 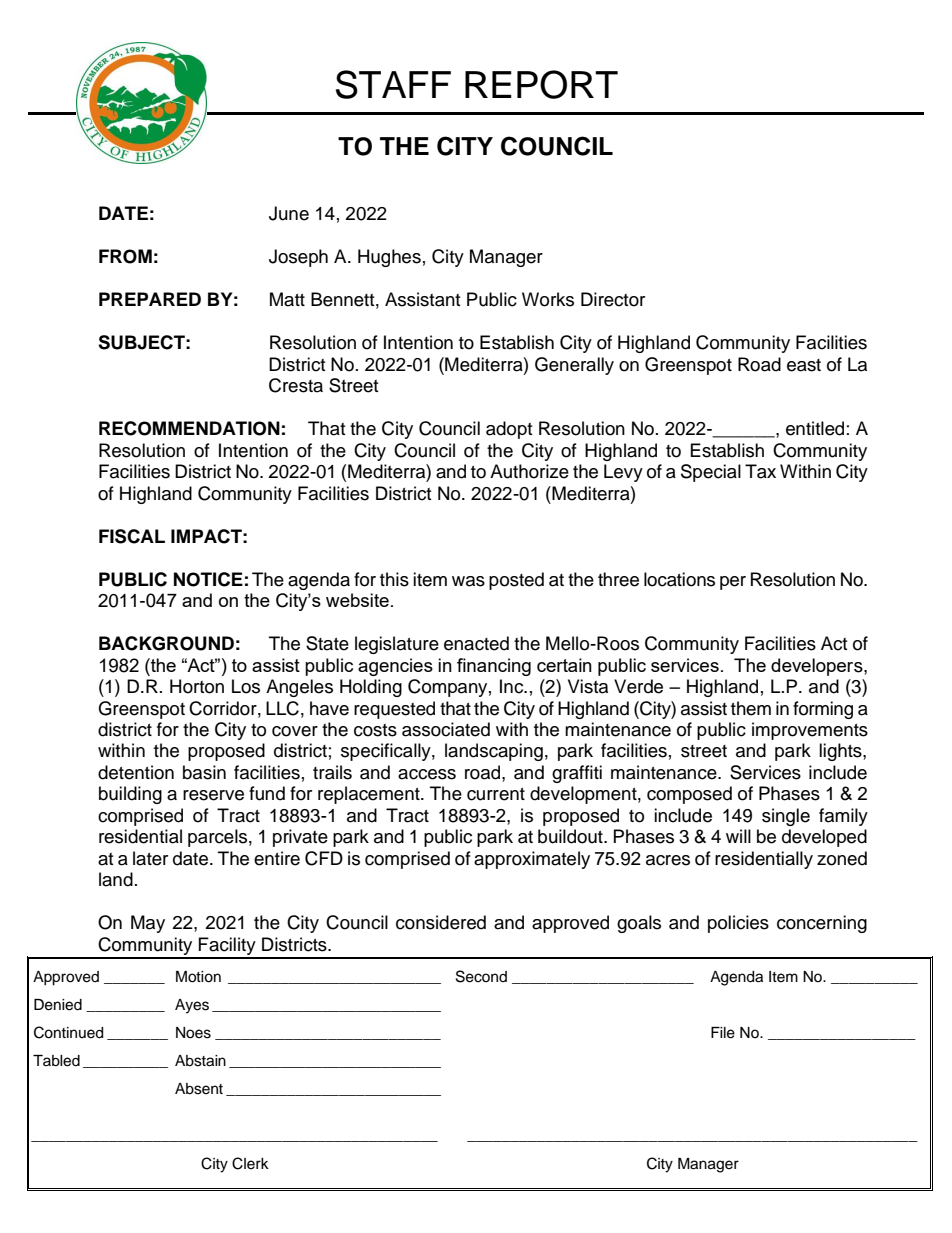 What do you see at coordinates (289, 213) in the document?
I see `June` at bounding box center [289, 213].
